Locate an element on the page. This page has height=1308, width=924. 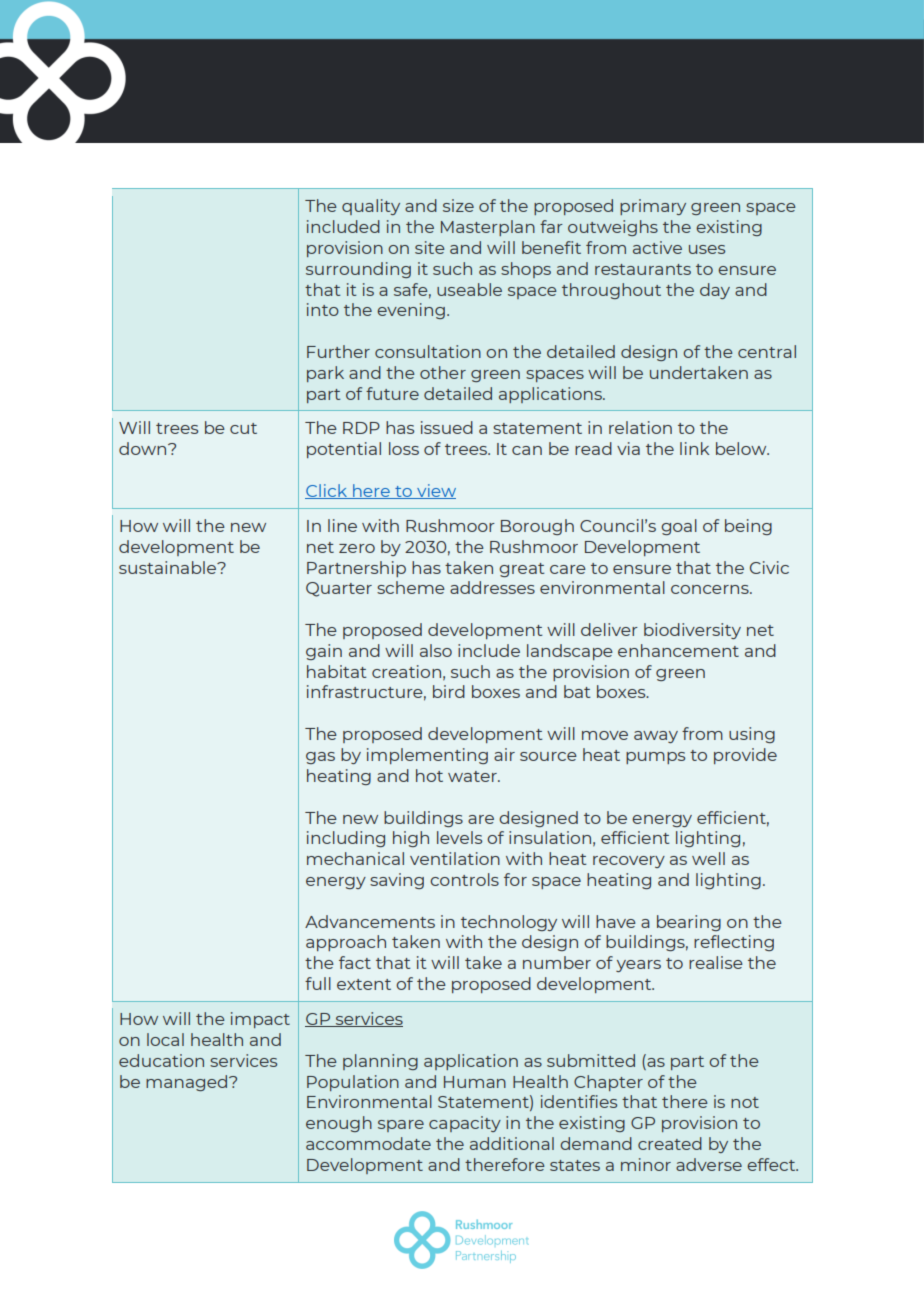
into is located at coordinates (323, 309).
